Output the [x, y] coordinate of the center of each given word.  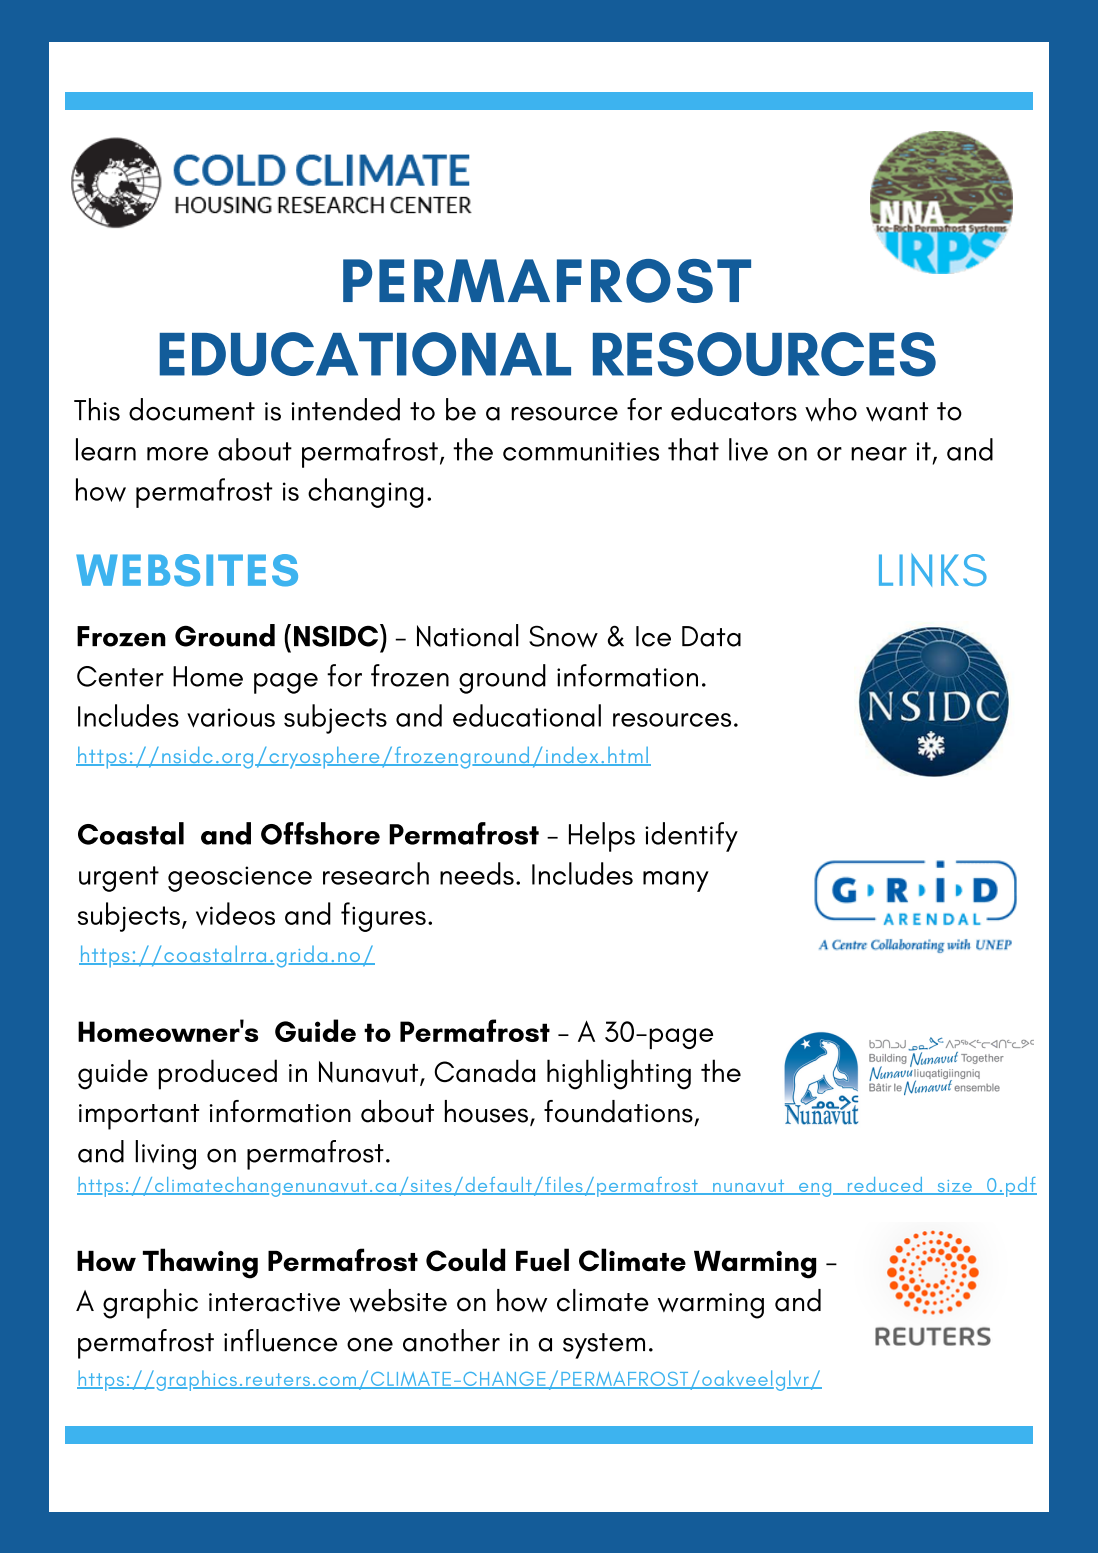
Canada [485, 1070]
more [177, 454]
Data [711, 636]
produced [218, 1074]
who [831, 410]
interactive [274, 1302]
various [231, 718]
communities [581, 451]
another [451, 1340]
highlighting [619, 1074]
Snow [563, 636]
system [604, 1346]
